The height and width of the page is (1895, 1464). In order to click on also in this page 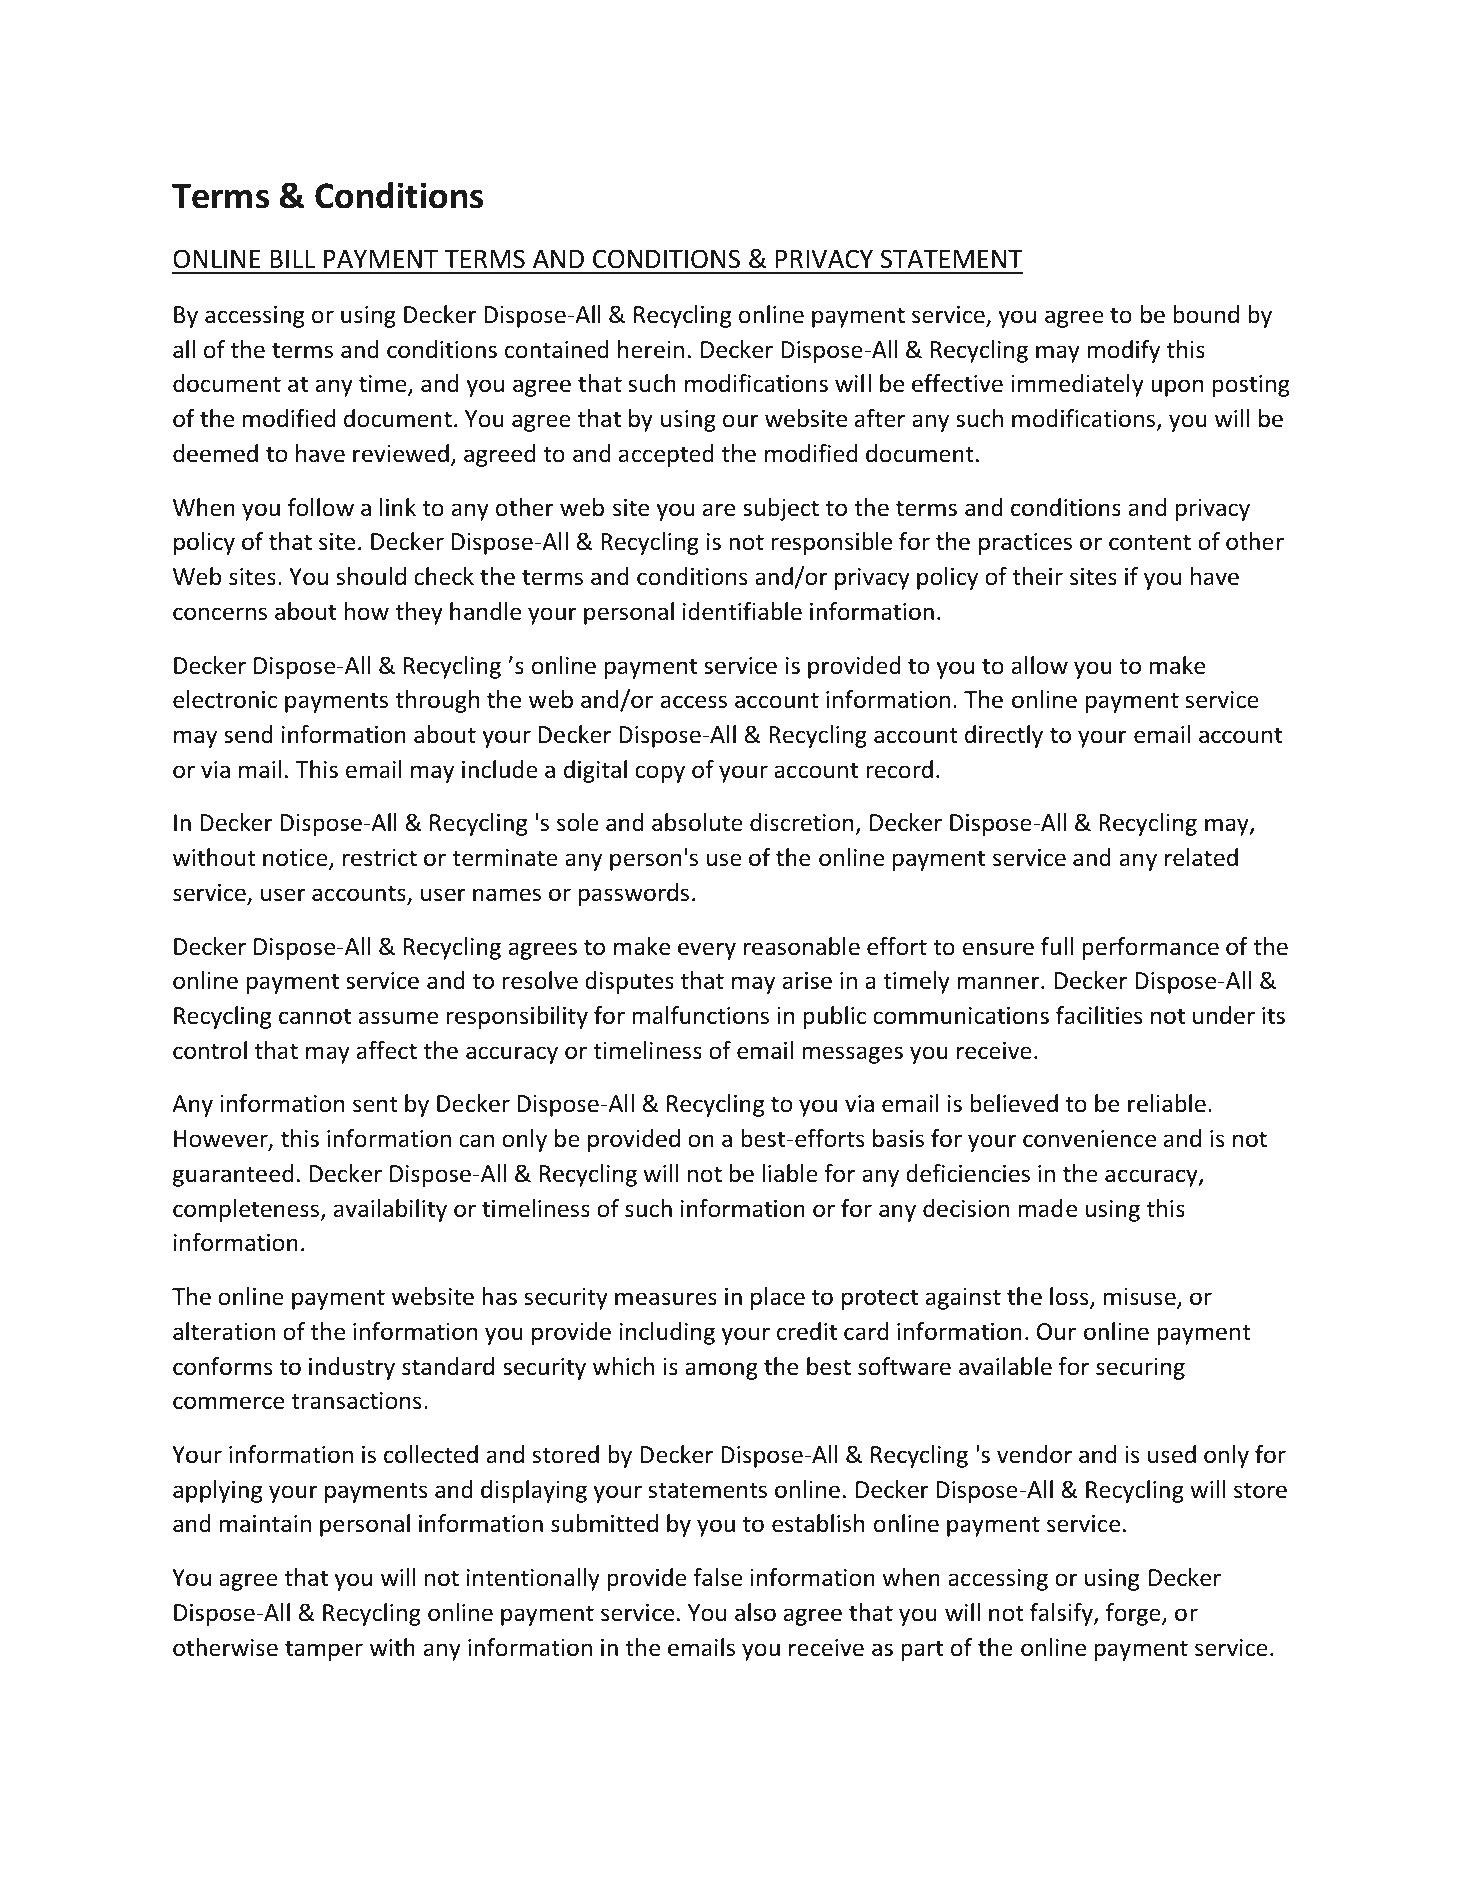, I will do `click(755, 1612)`.
